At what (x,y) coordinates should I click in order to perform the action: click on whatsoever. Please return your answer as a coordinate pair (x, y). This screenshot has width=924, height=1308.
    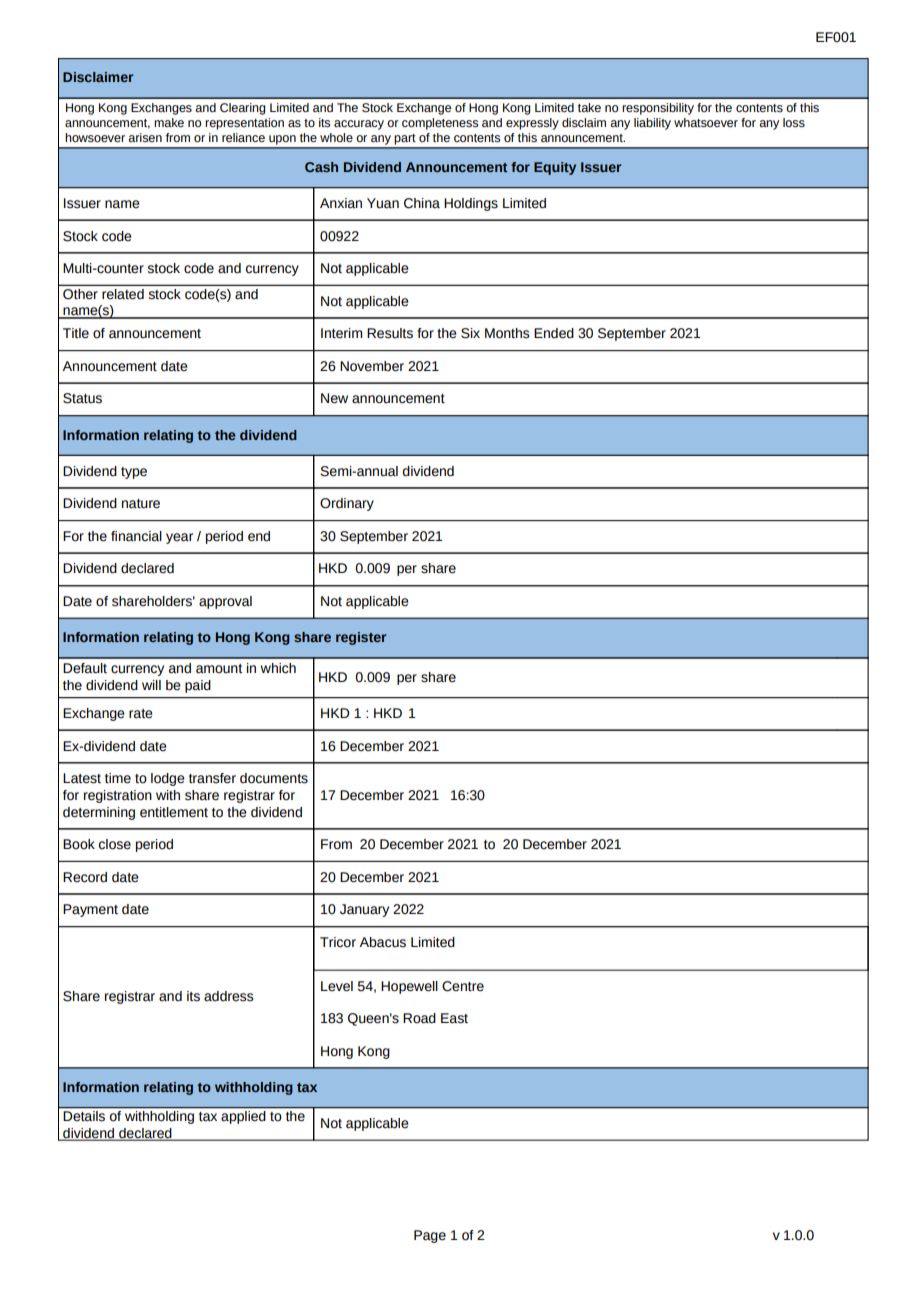
    Looking at the image, I should click on (706, 123).
